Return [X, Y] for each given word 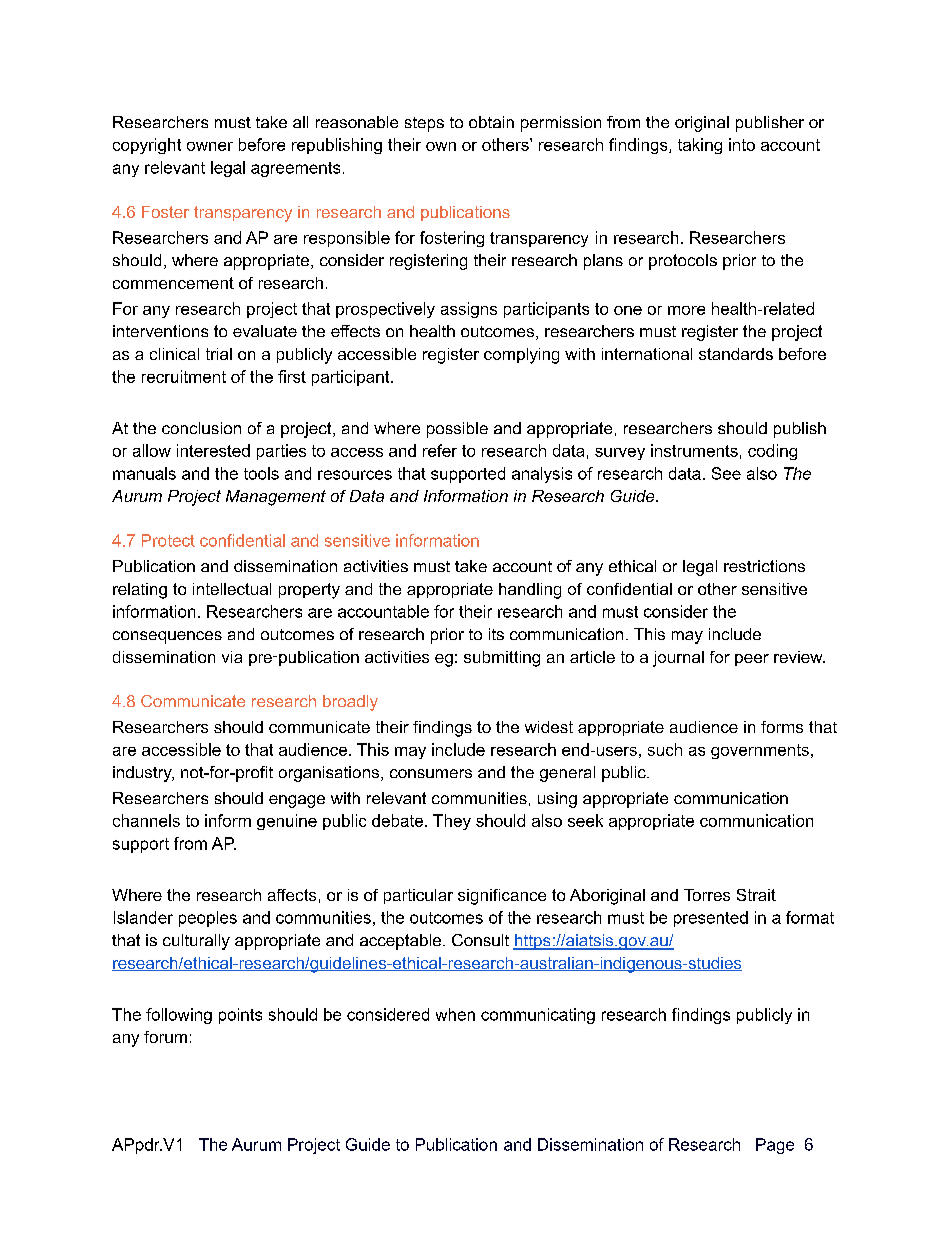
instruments [694, 450]
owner [210, 146]
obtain [491, 122]
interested [213, 450]
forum [165, 1037]
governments [760, 751]
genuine [287, 822]
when [455, 1014]
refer [440, 450]
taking [700, 146]
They [452, 822]
